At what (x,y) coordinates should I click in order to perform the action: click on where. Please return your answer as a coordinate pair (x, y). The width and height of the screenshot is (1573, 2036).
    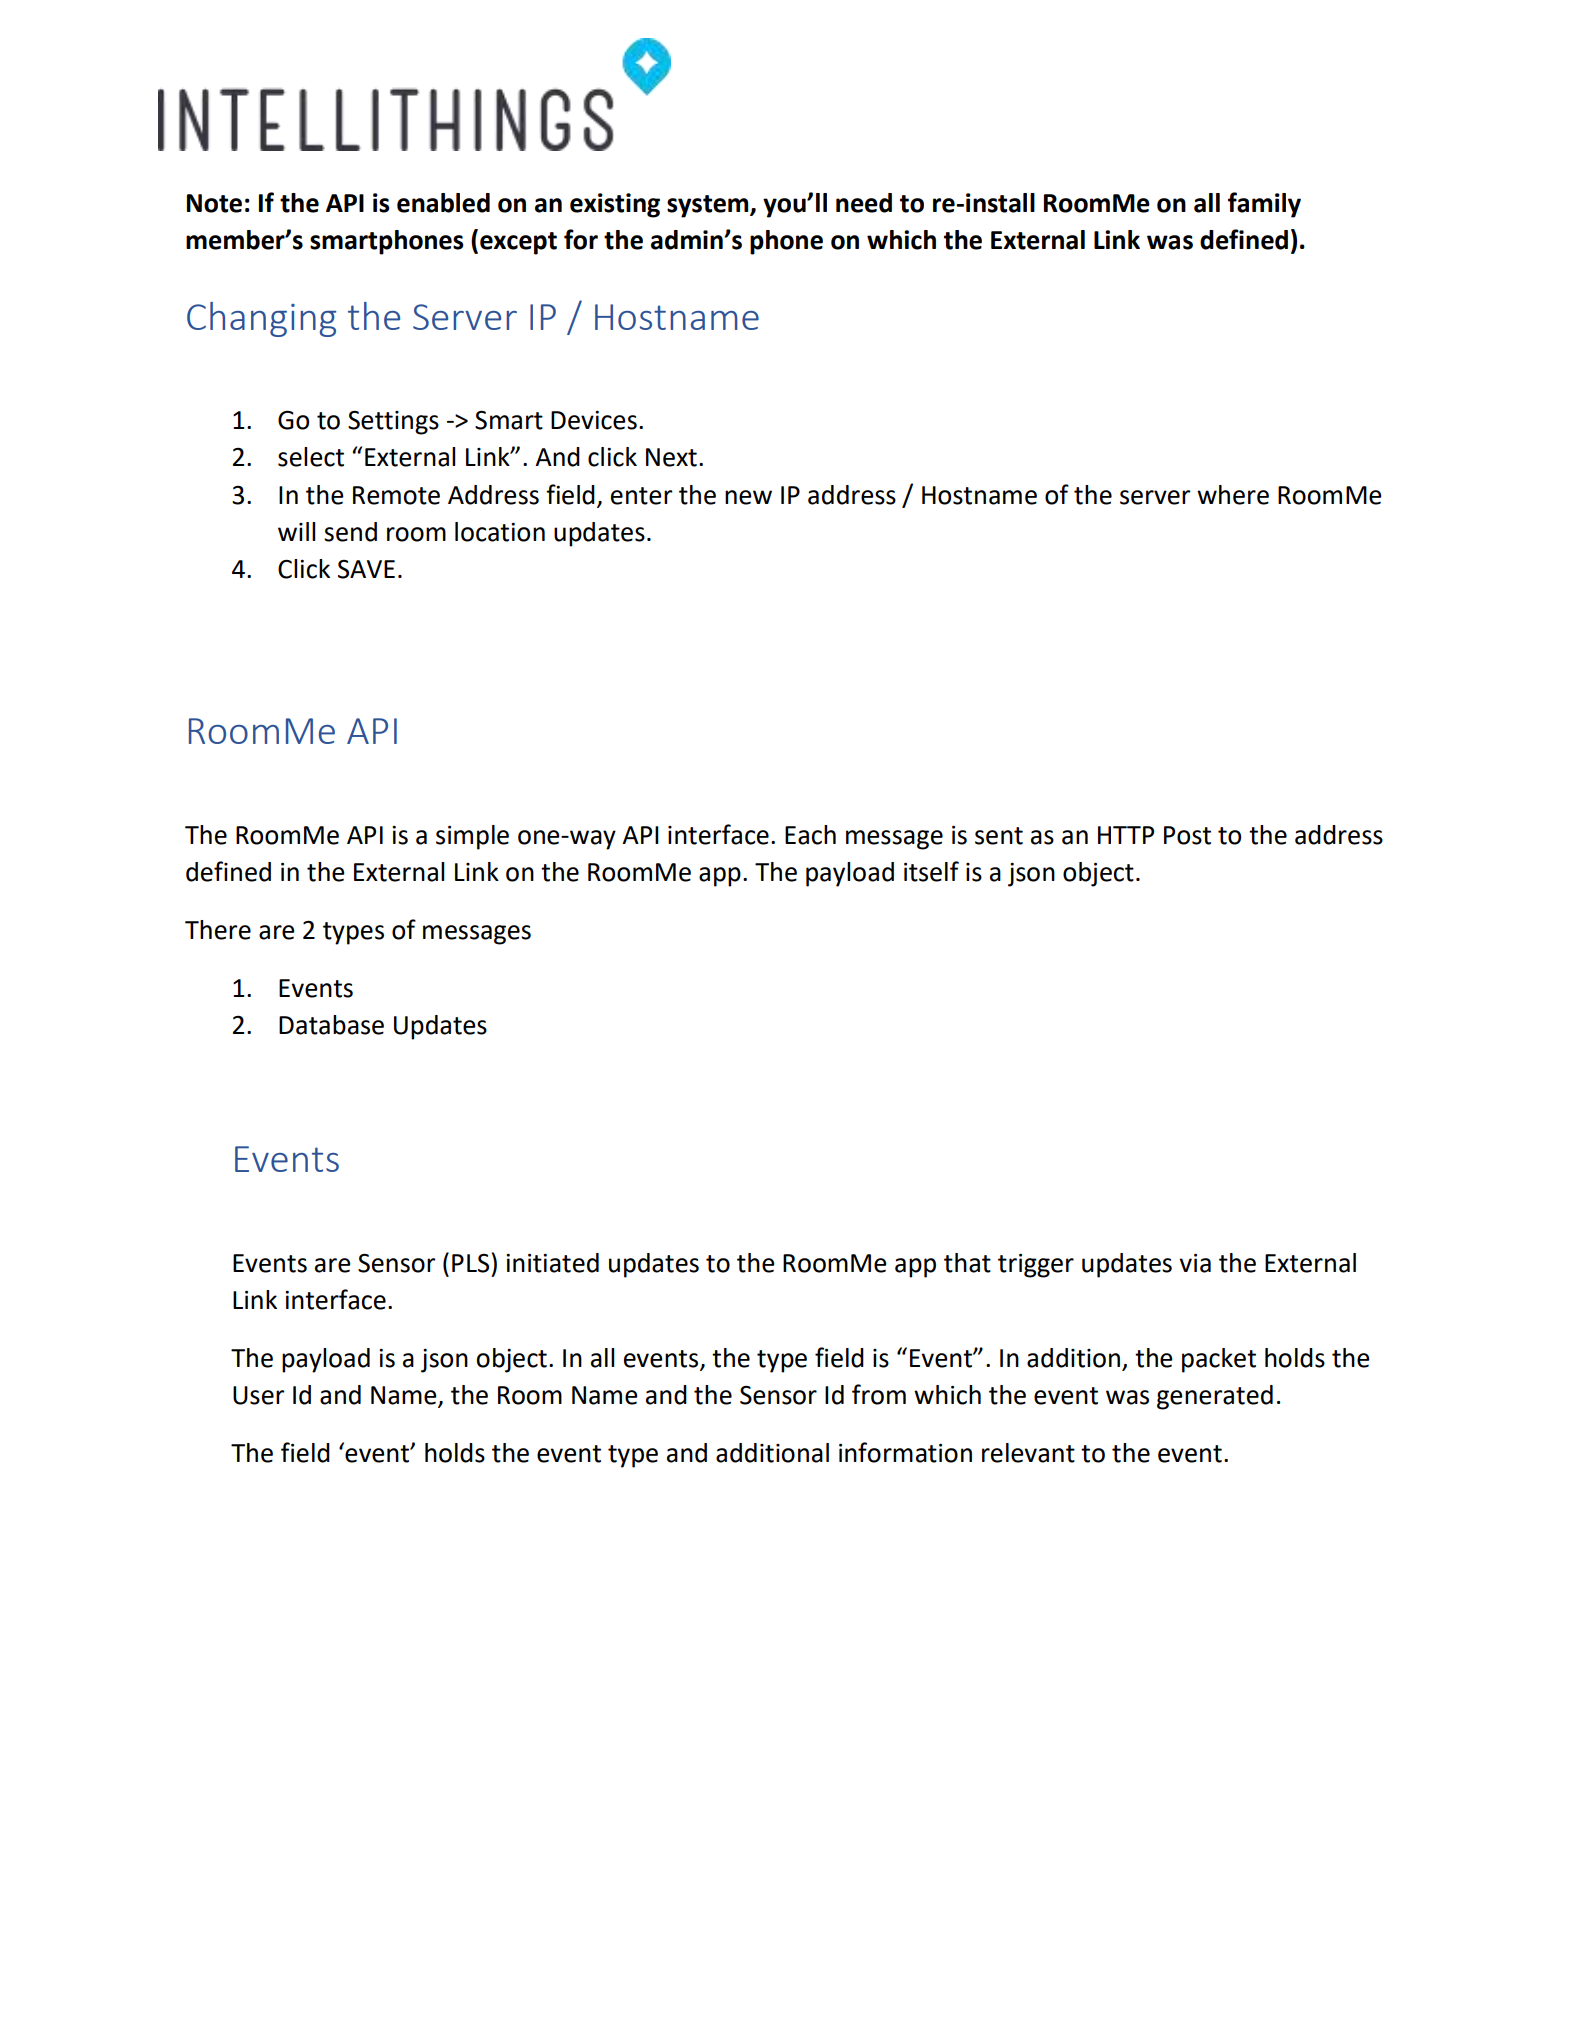
    Looking at the image, I should click on (1233, 495).
